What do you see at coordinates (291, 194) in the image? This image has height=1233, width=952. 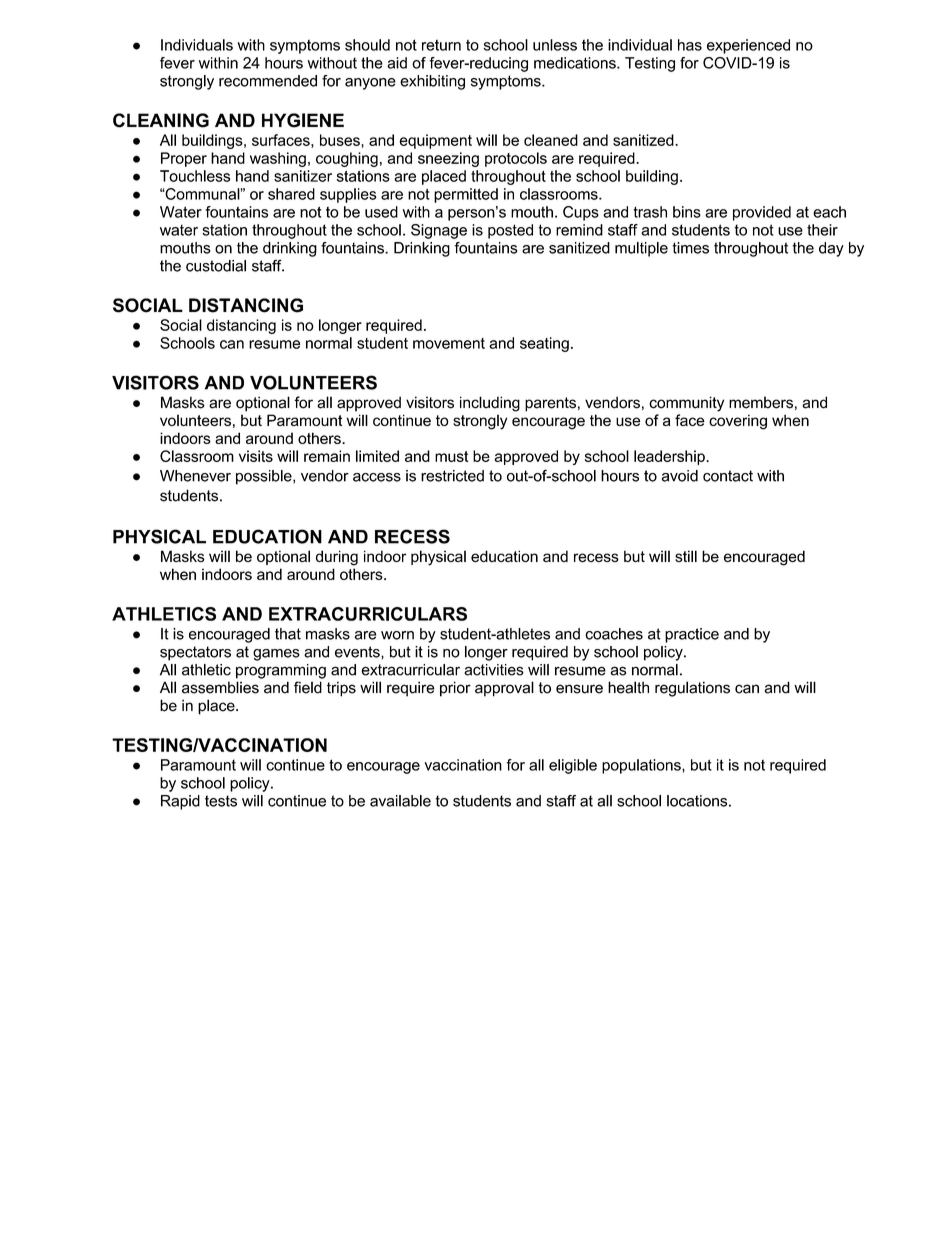 I see `shared` at bounding box center [291, 194].
